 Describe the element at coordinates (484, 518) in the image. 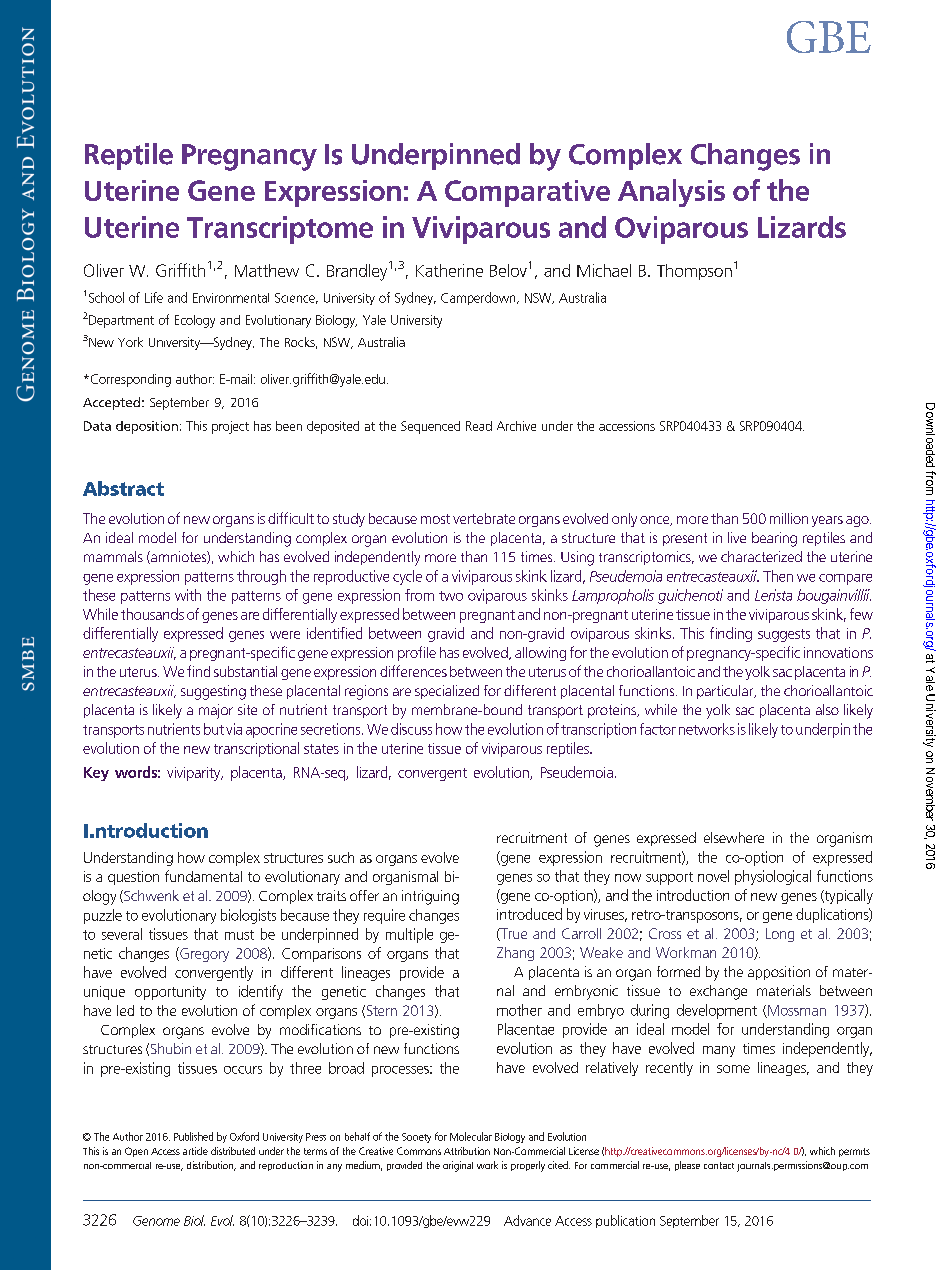

I see `vertebrate` at that location.
